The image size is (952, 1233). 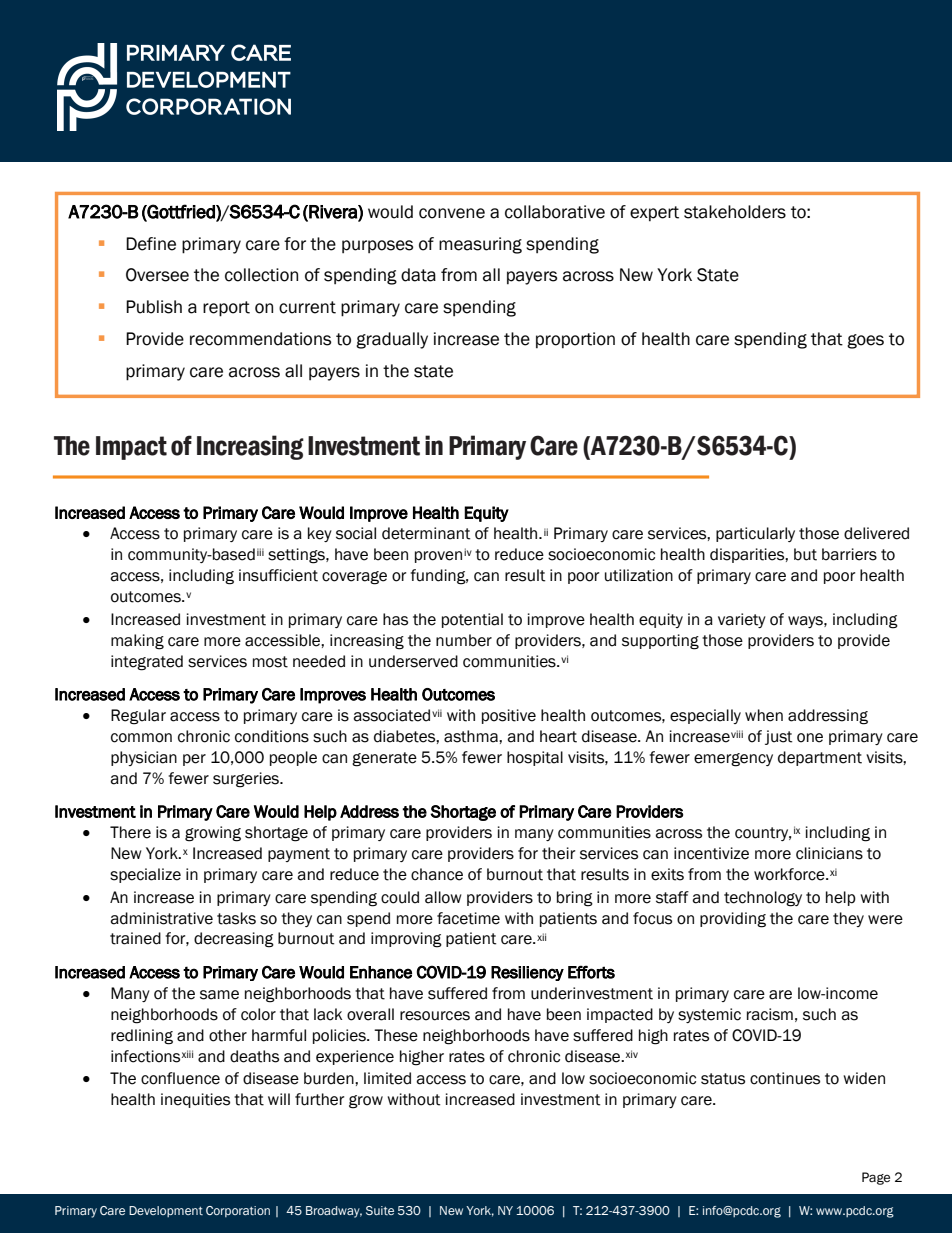 What do you see at coordinates (764, 715) in the screenshot?
I see `when` at bounding box center [764, 715].
